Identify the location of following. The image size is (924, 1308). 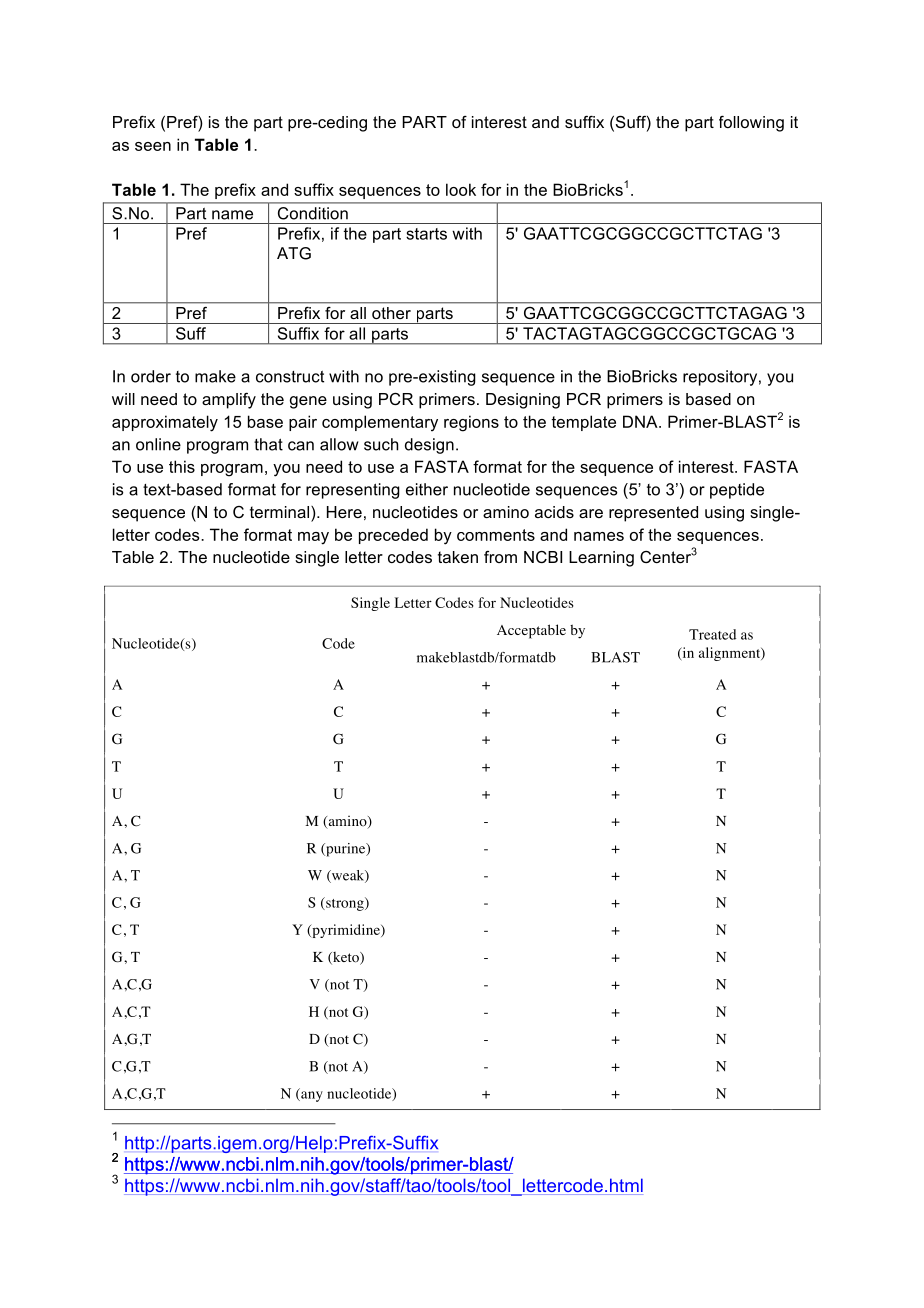
(751, 124).
